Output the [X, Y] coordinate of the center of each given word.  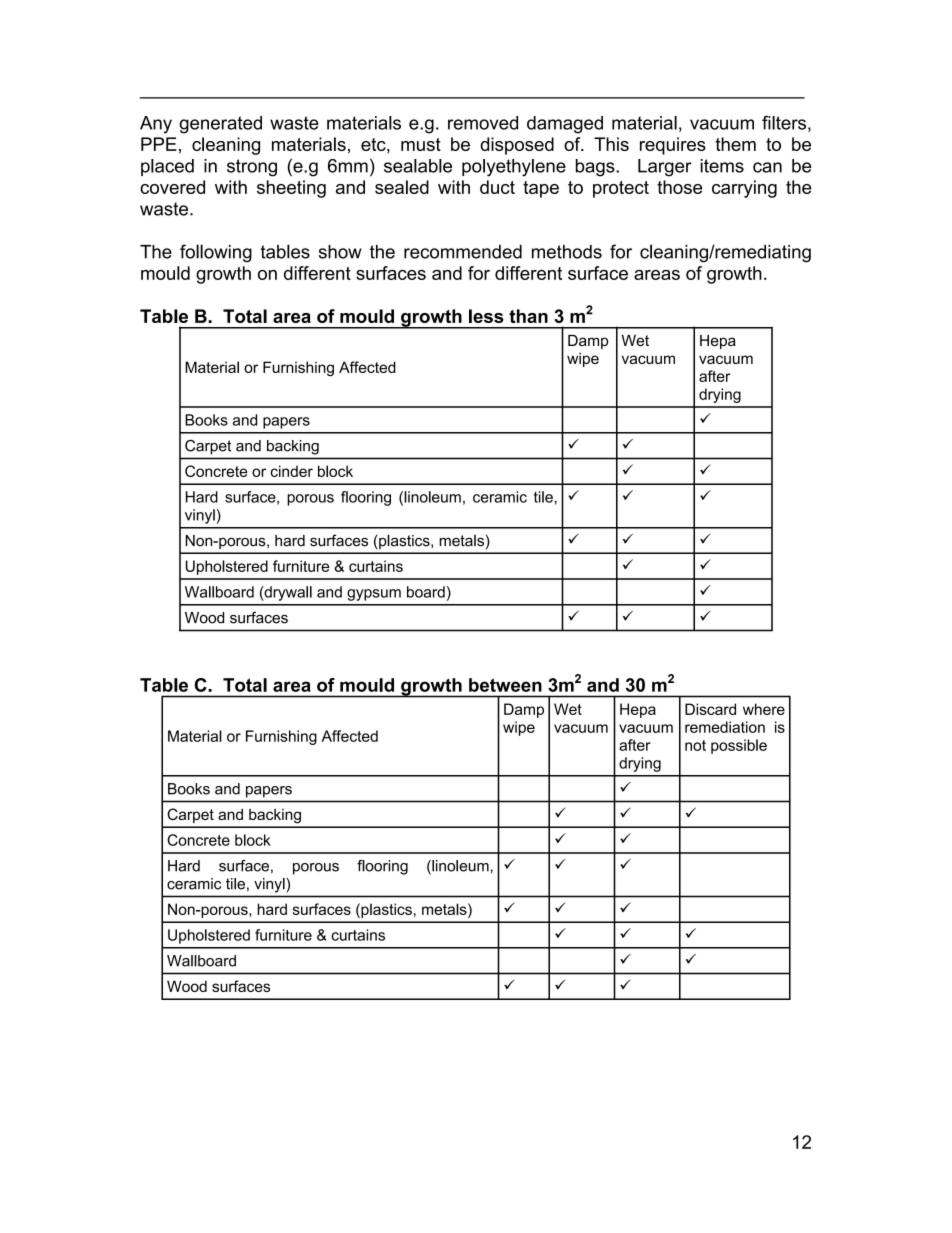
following [216, 253]
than [528, 316]
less [486, 316]
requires [673, 146]
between [505, 685]
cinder [291, 471]
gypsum [374, 595]
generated [220, 125]
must [421, 144]
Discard [710, 709]
